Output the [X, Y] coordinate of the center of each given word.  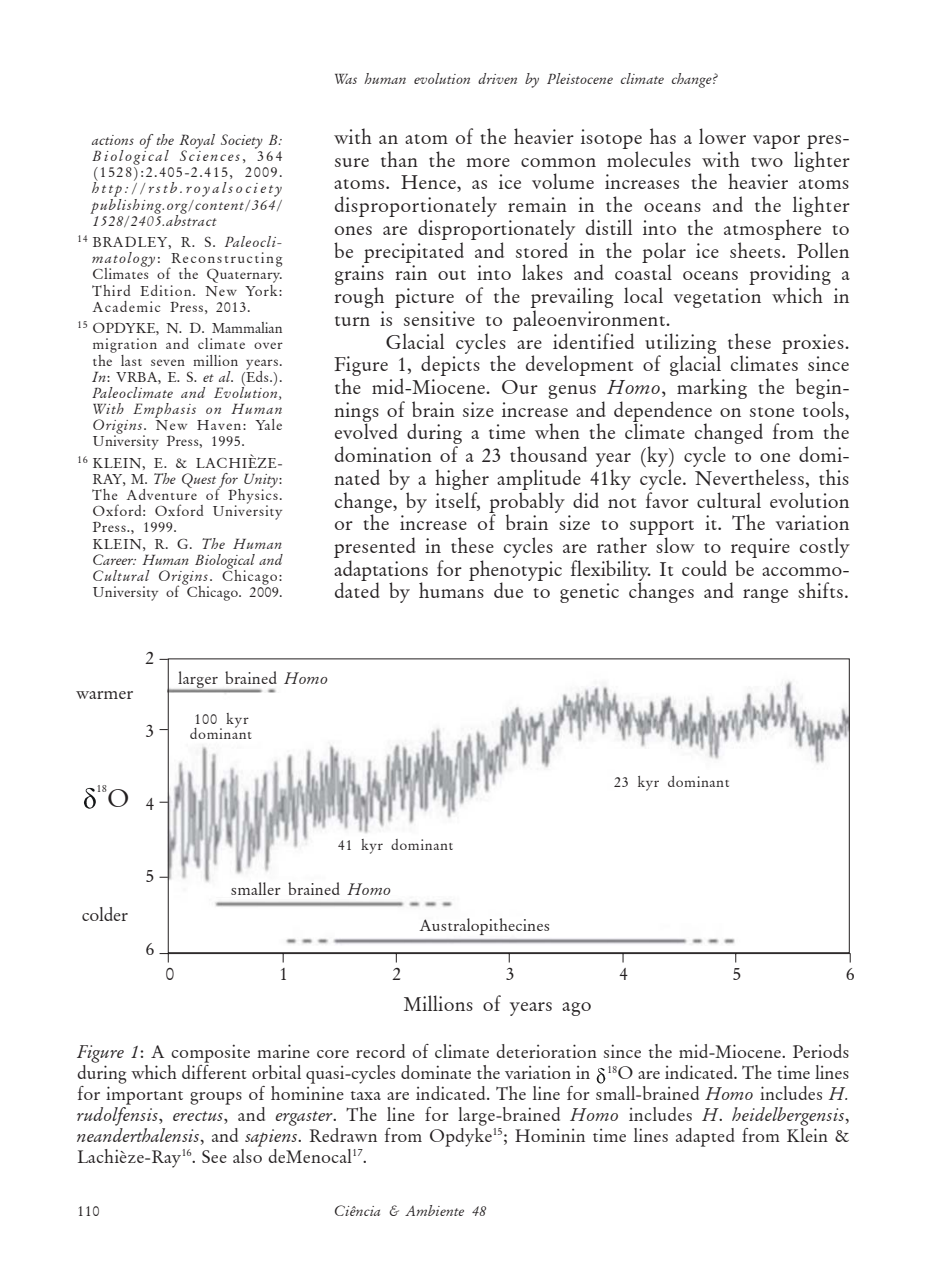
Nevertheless [749, 477]
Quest [200, 481]
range [765, 596]
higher [462, 479]
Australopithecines [484, 926]
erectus [199, 1116]
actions [113, 140]
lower [722, 136]
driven [497, 78]
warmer [104, 695]
